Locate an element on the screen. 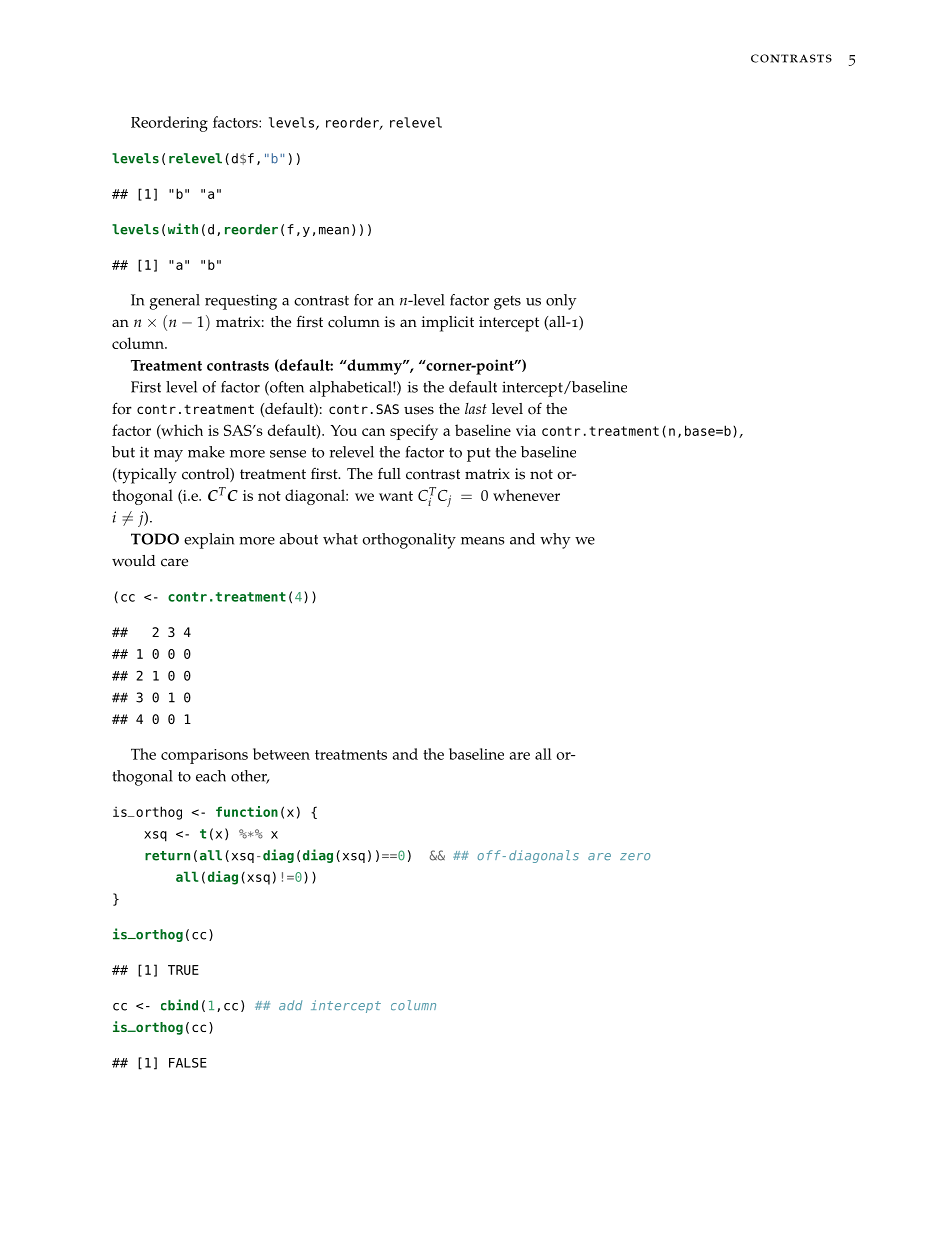 This screenshot has width=952, height=1233. general is located at coordinates (175, 302).
